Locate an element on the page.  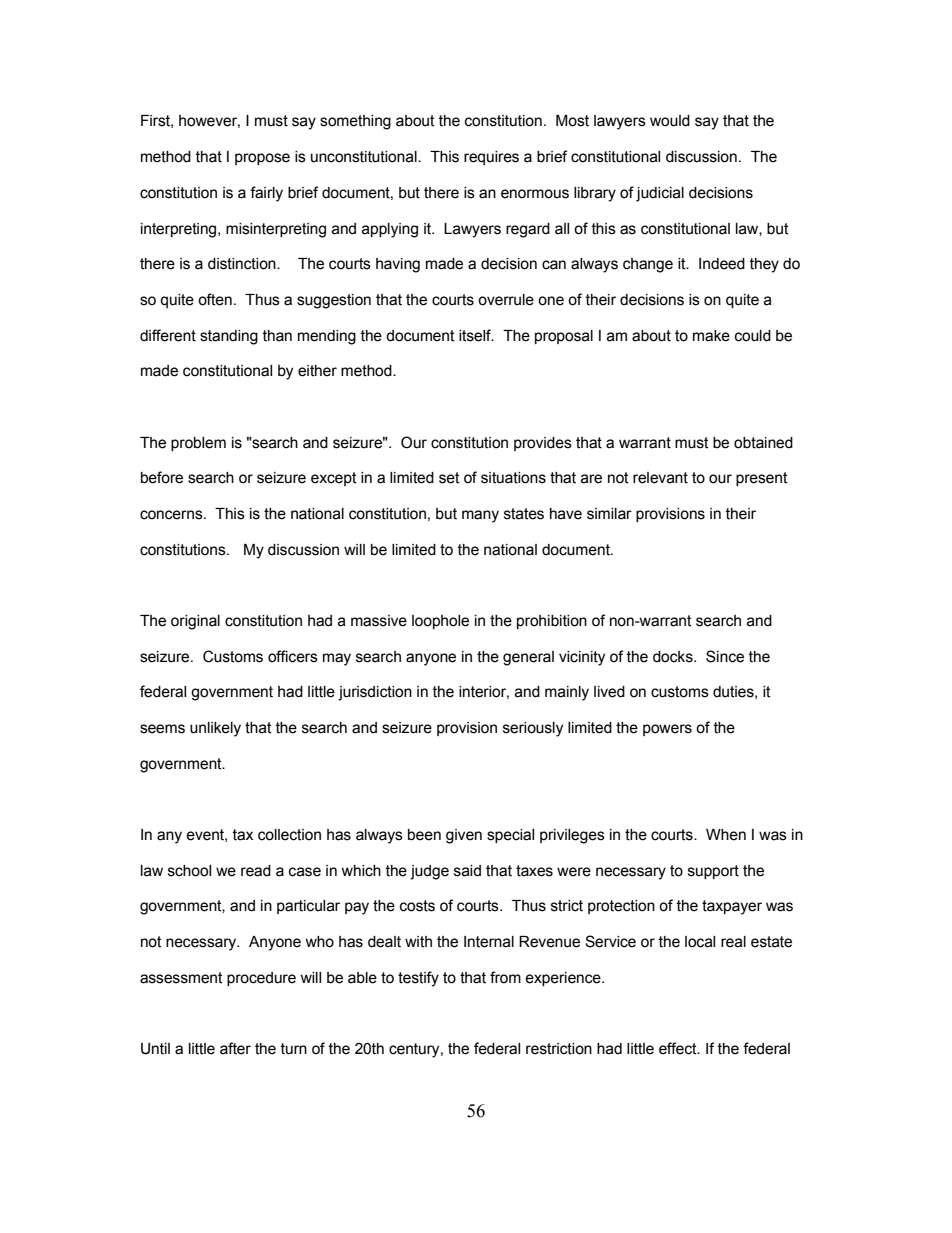
powers is located at coordinates (667, 730).
